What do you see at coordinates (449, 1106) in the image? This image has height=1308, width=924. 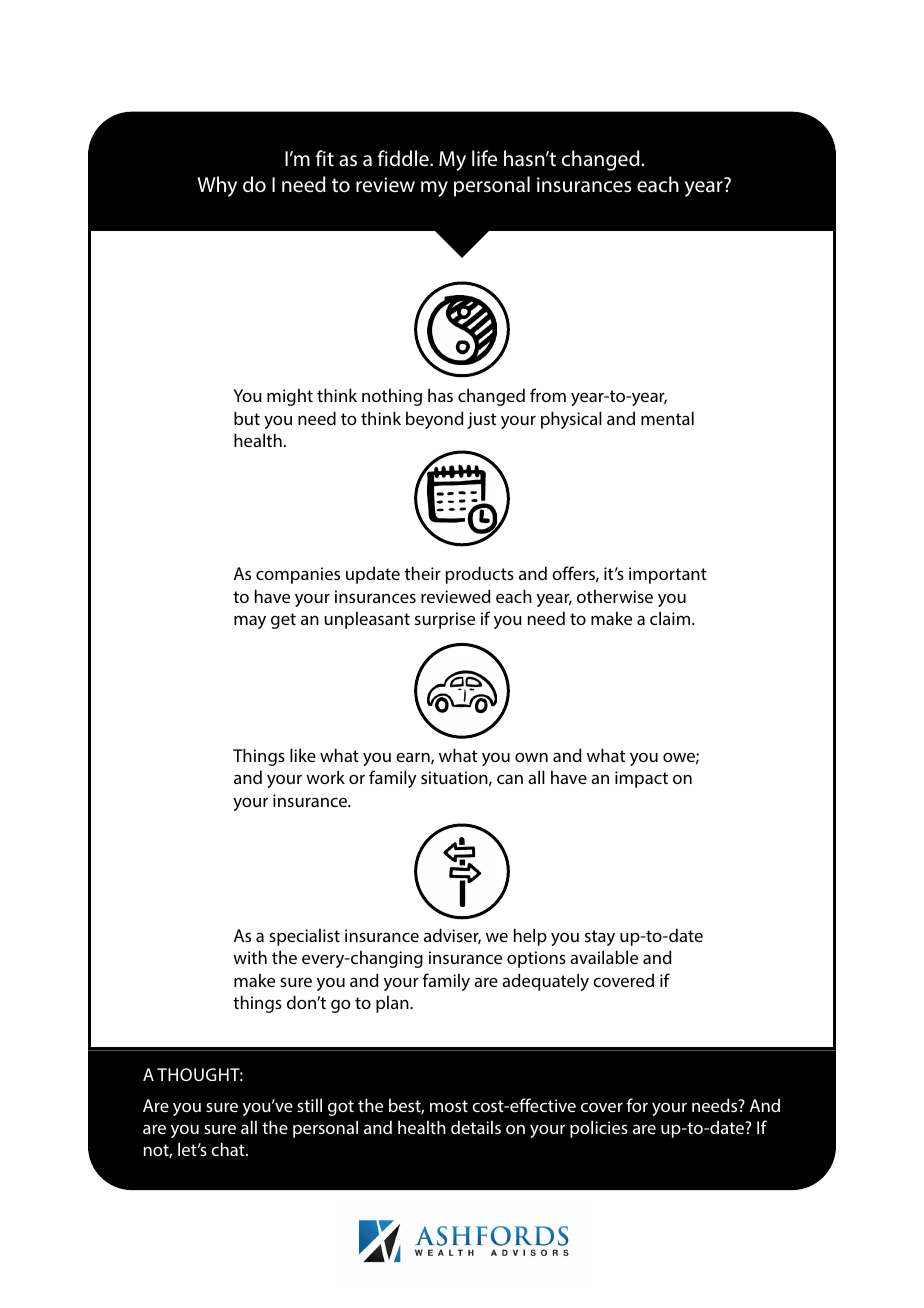 I see `most` at bounding box center [449, 1106].
